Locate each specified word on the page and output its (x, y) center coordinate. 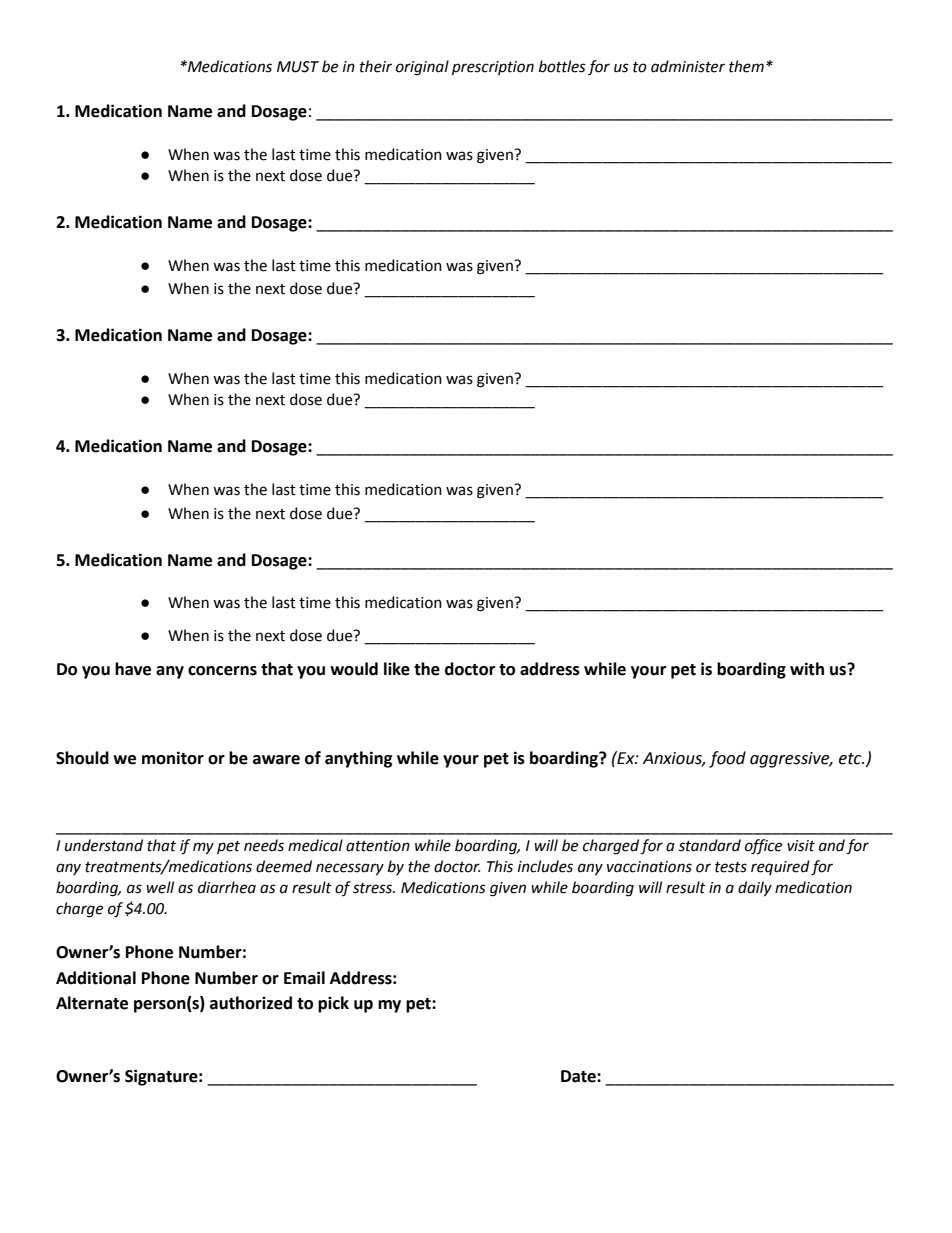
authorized (251, 1003)
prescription (493, 68)
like (397, 669)
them (746, 66)
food (727, 759)
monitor (173, 758)
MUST (298, 67)
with (807, 669)
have (133, 669)
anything (359, 759)
